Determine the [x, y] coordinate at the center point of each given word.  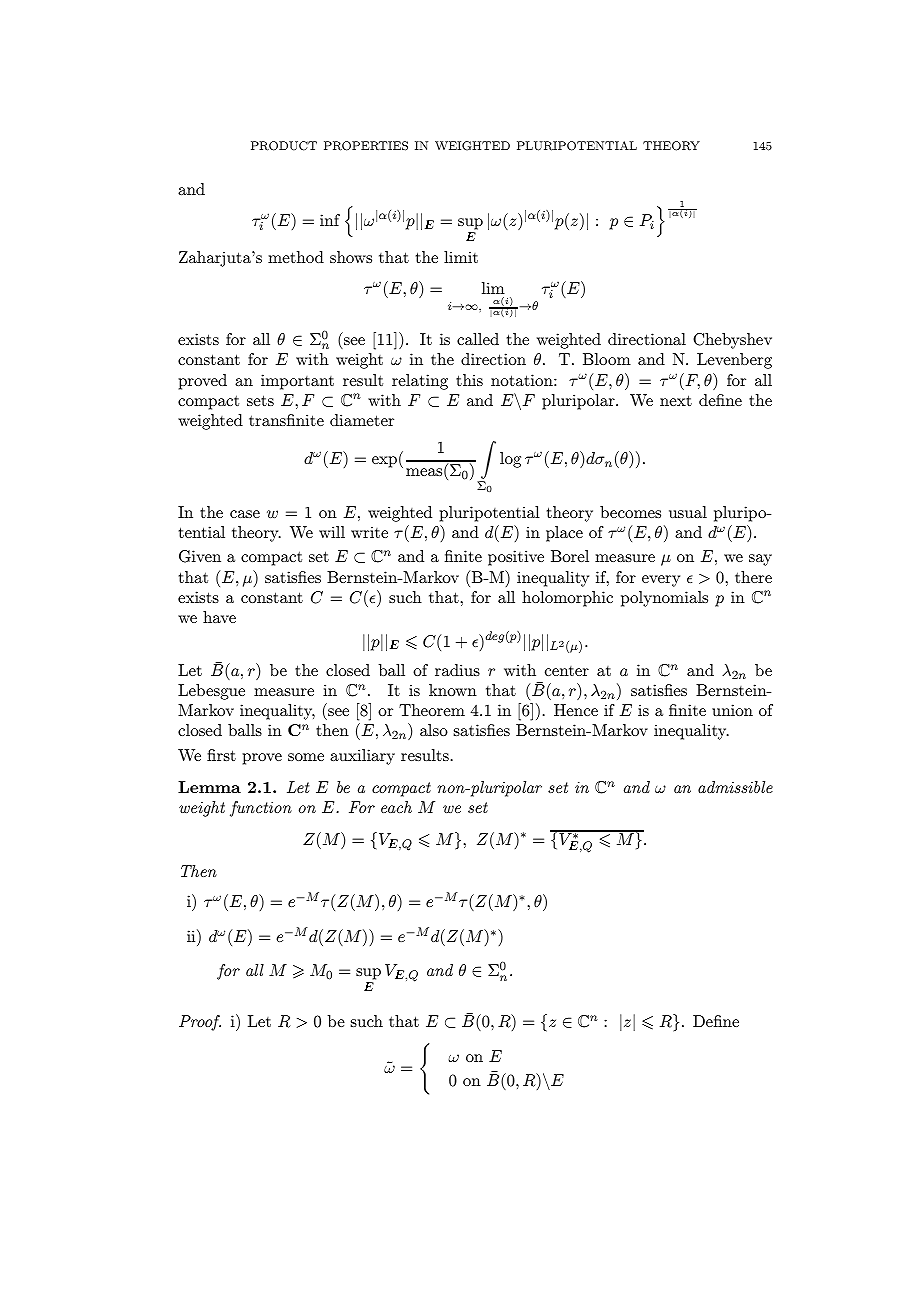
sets [260, 400]
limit [461, 257]
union [732, 710]
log [510, 460]
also [434, 730]
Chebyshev [732, 341]
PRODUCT [284, 146]
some [306, 757]
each [396, 807]
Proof [200, 1023]
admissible [735, 787]
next [676, 400]
